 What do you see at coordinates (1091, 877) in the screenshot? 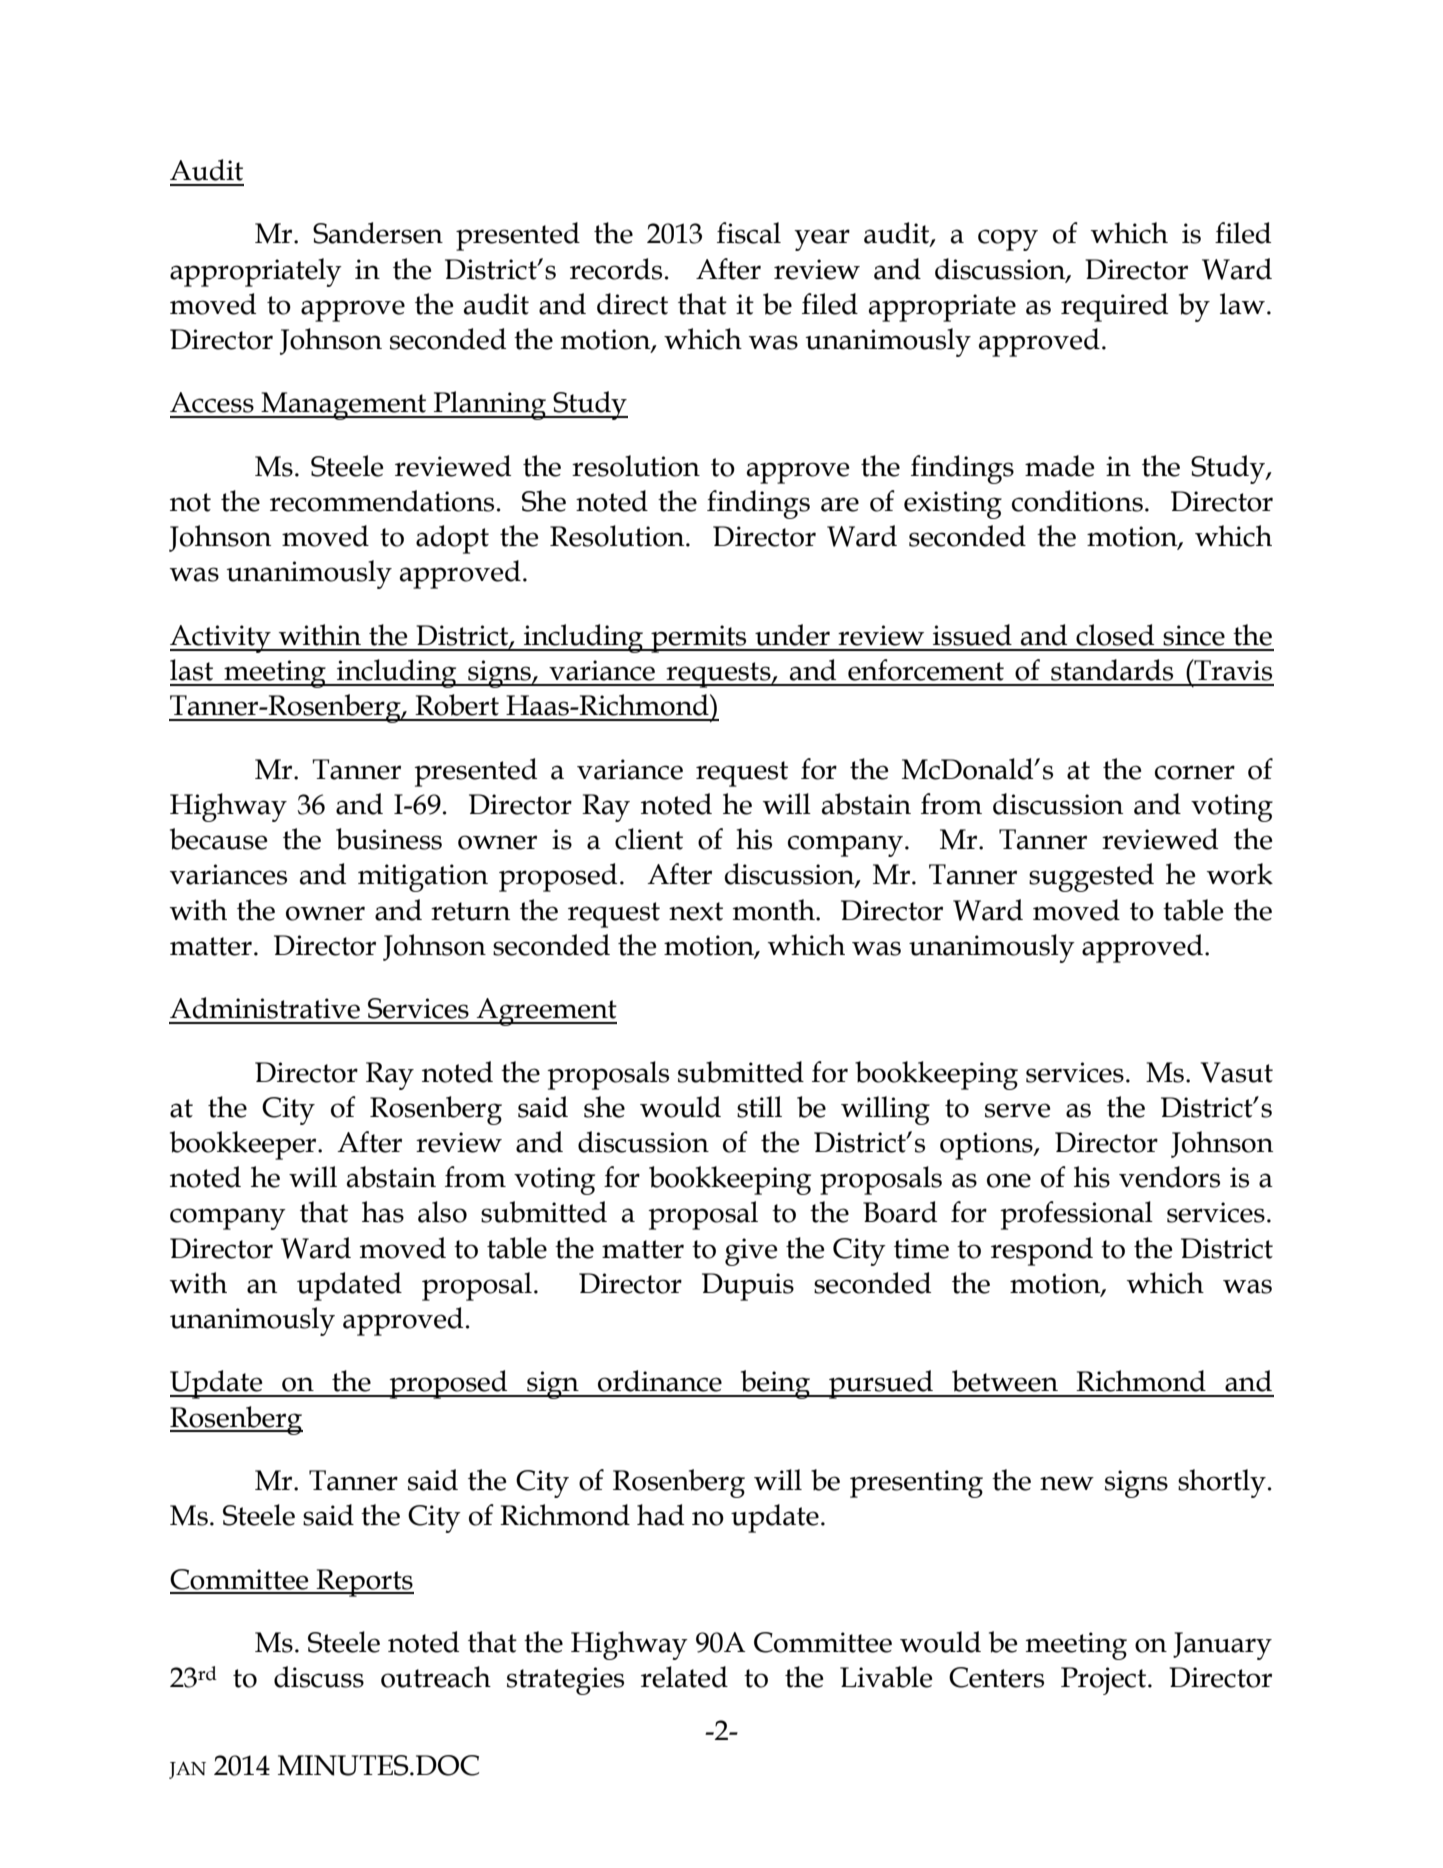
I see `suggested` at bounding box center [1091, 877].
